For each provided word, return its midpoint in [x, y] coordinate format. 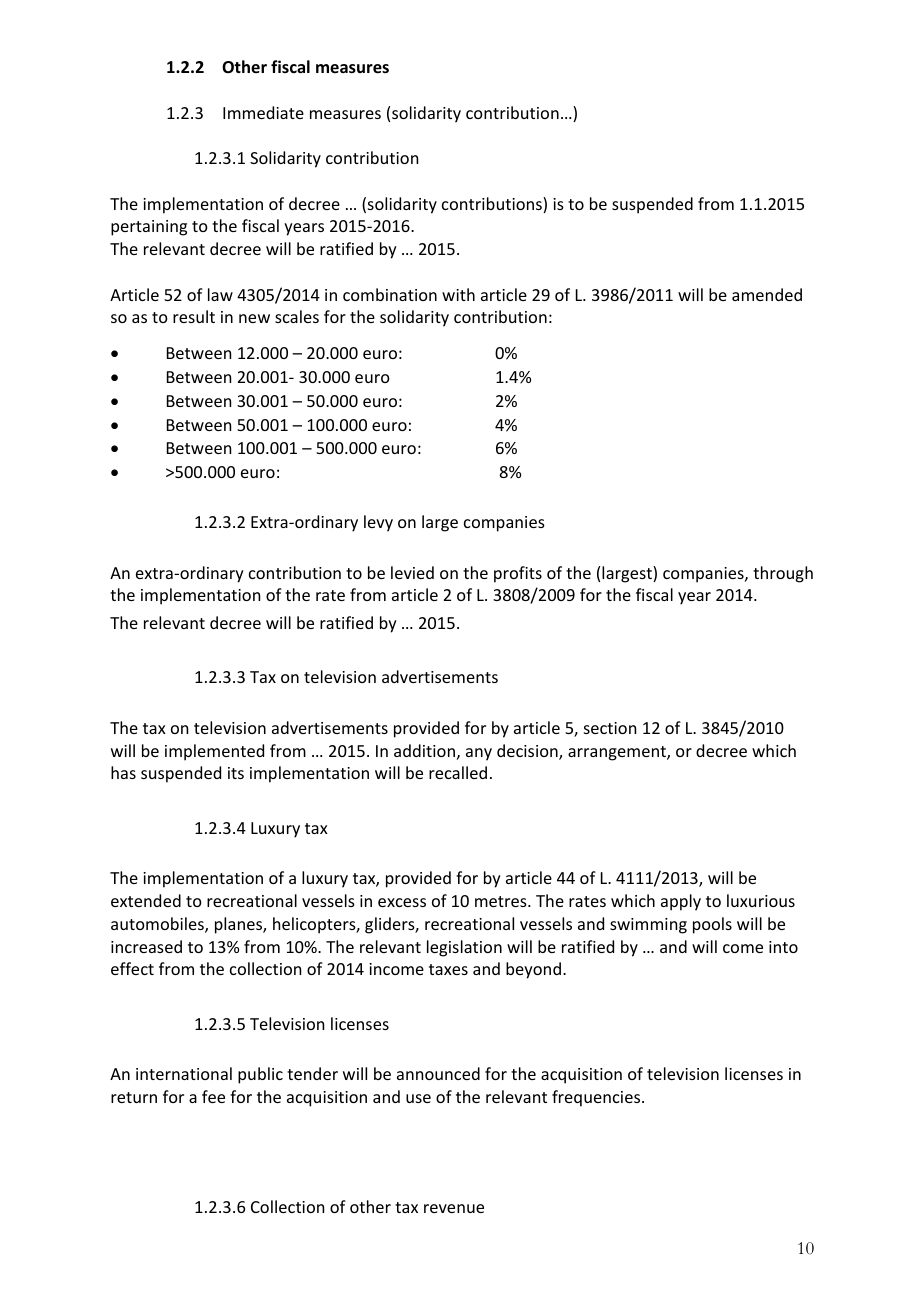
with [458, 294]
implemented [214, 752]
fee [213, 1096]
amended [767, 294]
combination [390, 294]
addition [424, 750]
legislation [464, 948]
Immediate [263, 112]
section [610, 728]
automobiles [158, 925]
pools [712, 925]
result [194, 316]
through [783, 574]
